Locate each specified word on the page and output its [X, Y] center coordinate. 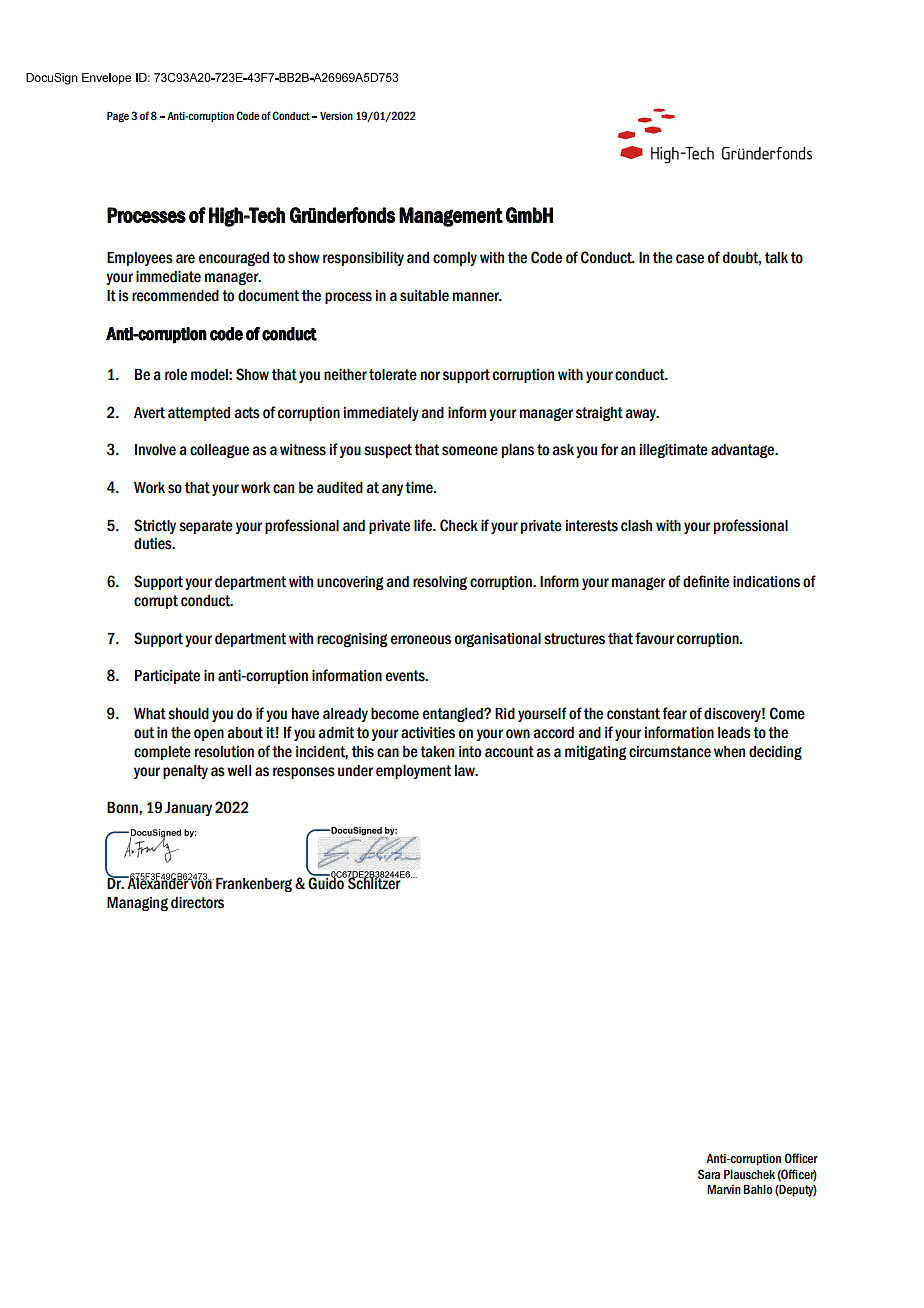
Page [118, 117]
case [690, 259]
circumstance [670, 752]
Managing [137, 904]
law [466, 771]
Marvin [724, 1189]
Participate [167, 677]
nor [430, 376]
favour [654, 638]
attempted [199, 414]
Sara [709, 1174]
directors [197, 903]
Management [451, 217]
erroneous [421, 640]
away [642, 415]
